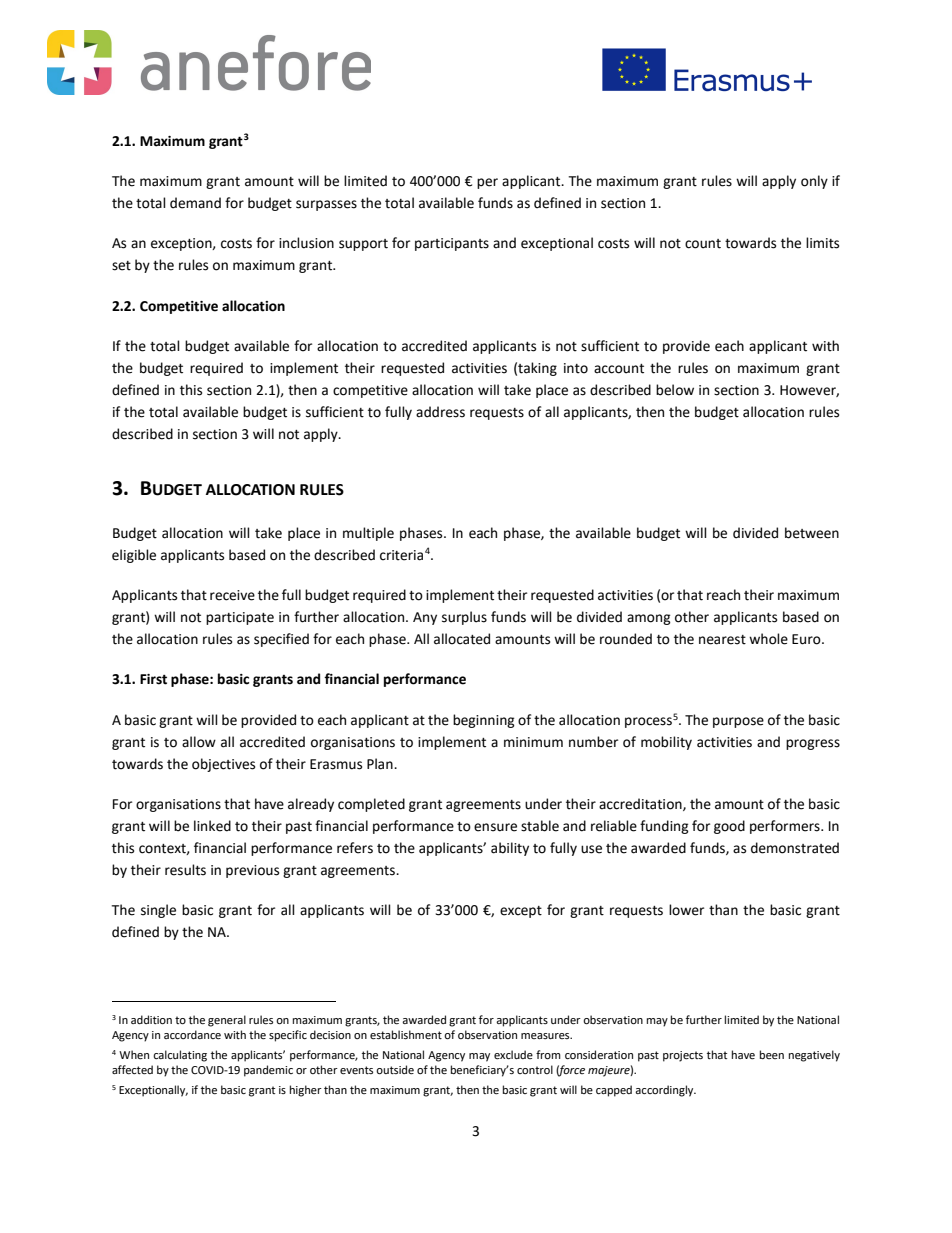  I want to click on nearest, so click(722, 640).
